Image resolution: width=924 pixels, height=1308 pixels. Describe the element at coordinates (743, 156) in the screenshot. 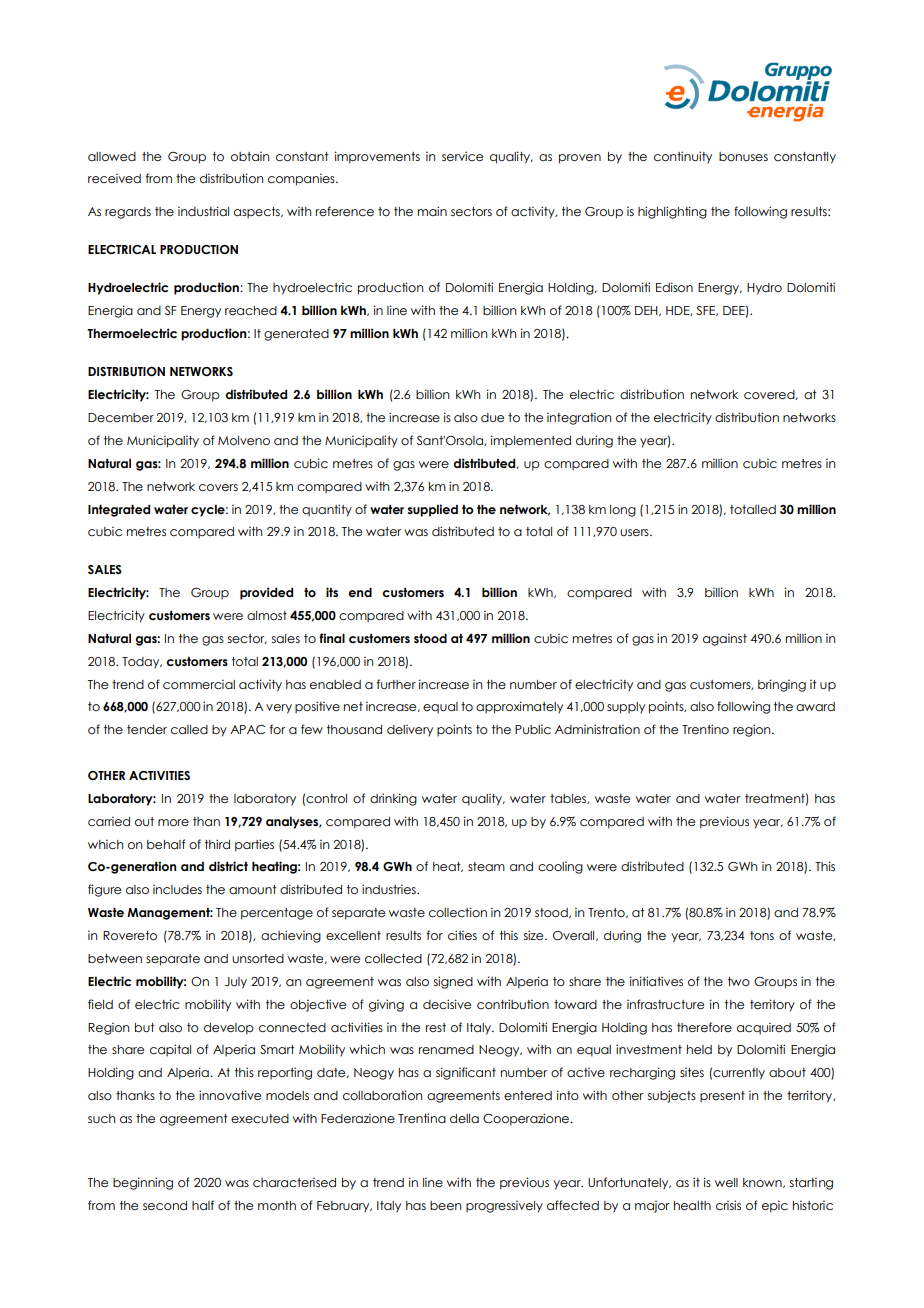

I see `bonuses` at that location.
